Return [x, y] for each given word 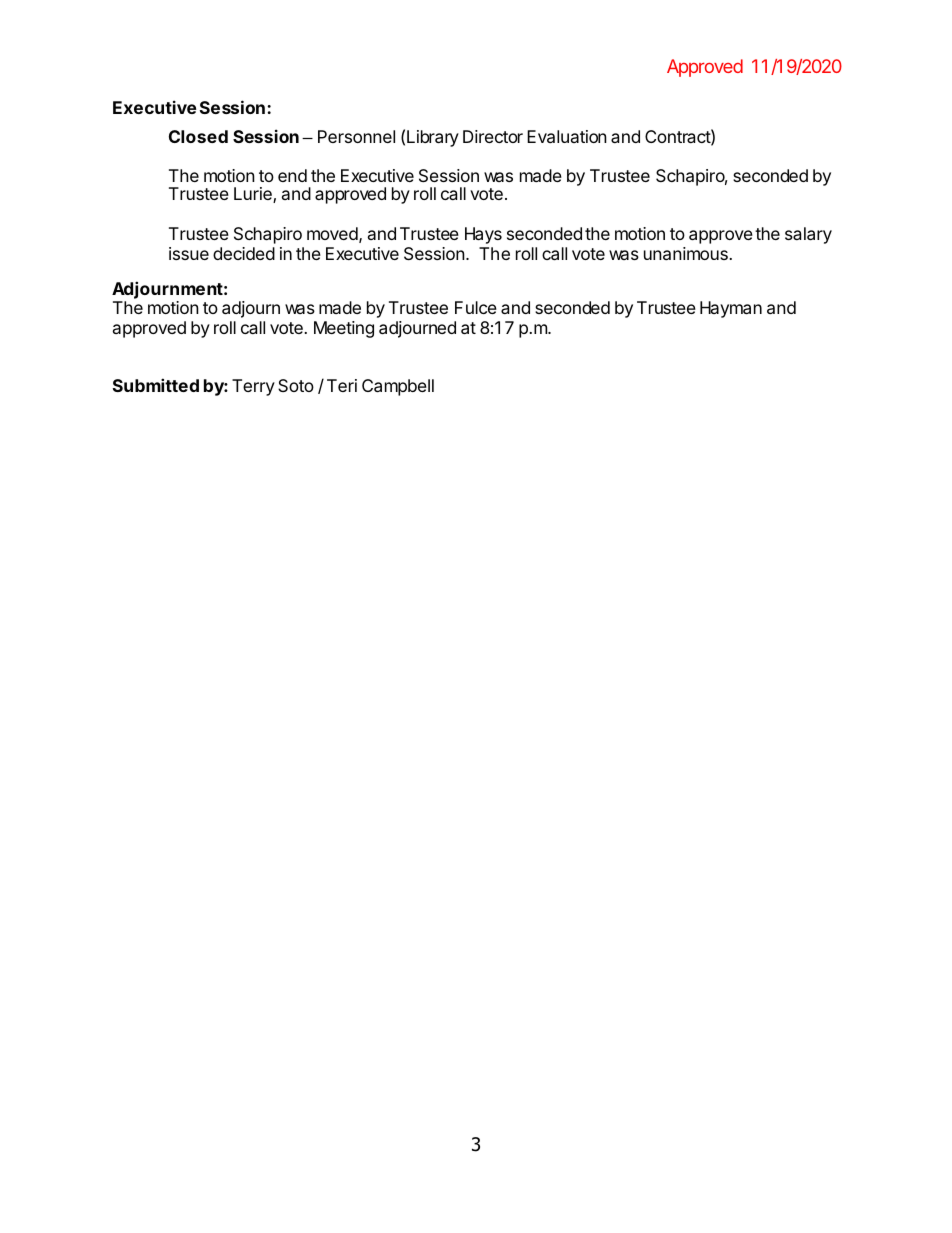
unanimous [687, 253]
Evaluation [567, 136]
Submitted [156, 385]
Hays [483, 235]
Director [493, 136]
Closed [198, 136]
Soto [296, 385]
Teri [342, 385]
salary [808, 235]
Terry [253, 387]
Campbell [398, 387]
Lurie [254, 195]
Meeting [344, 329]
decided [244, 253]
